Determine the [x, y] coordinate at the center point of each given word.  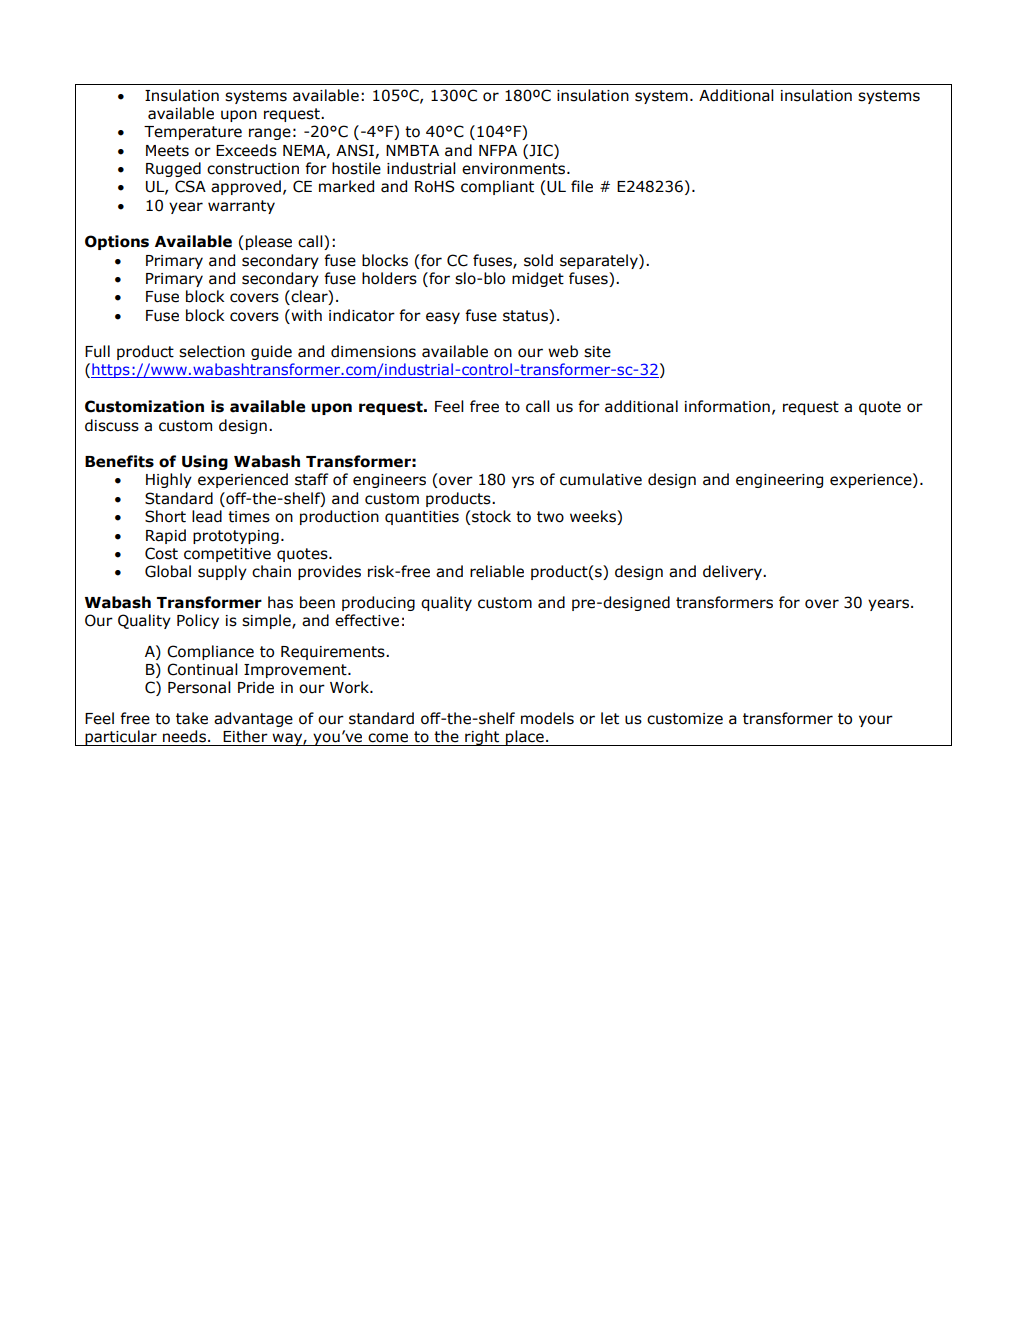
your [876, 721]
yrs [523, 482]
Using [205, 462]
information [727, 406]
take [192, 718]
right [482, 738]
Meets [167, 151]
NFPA [498, 150]
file [582, 186]
